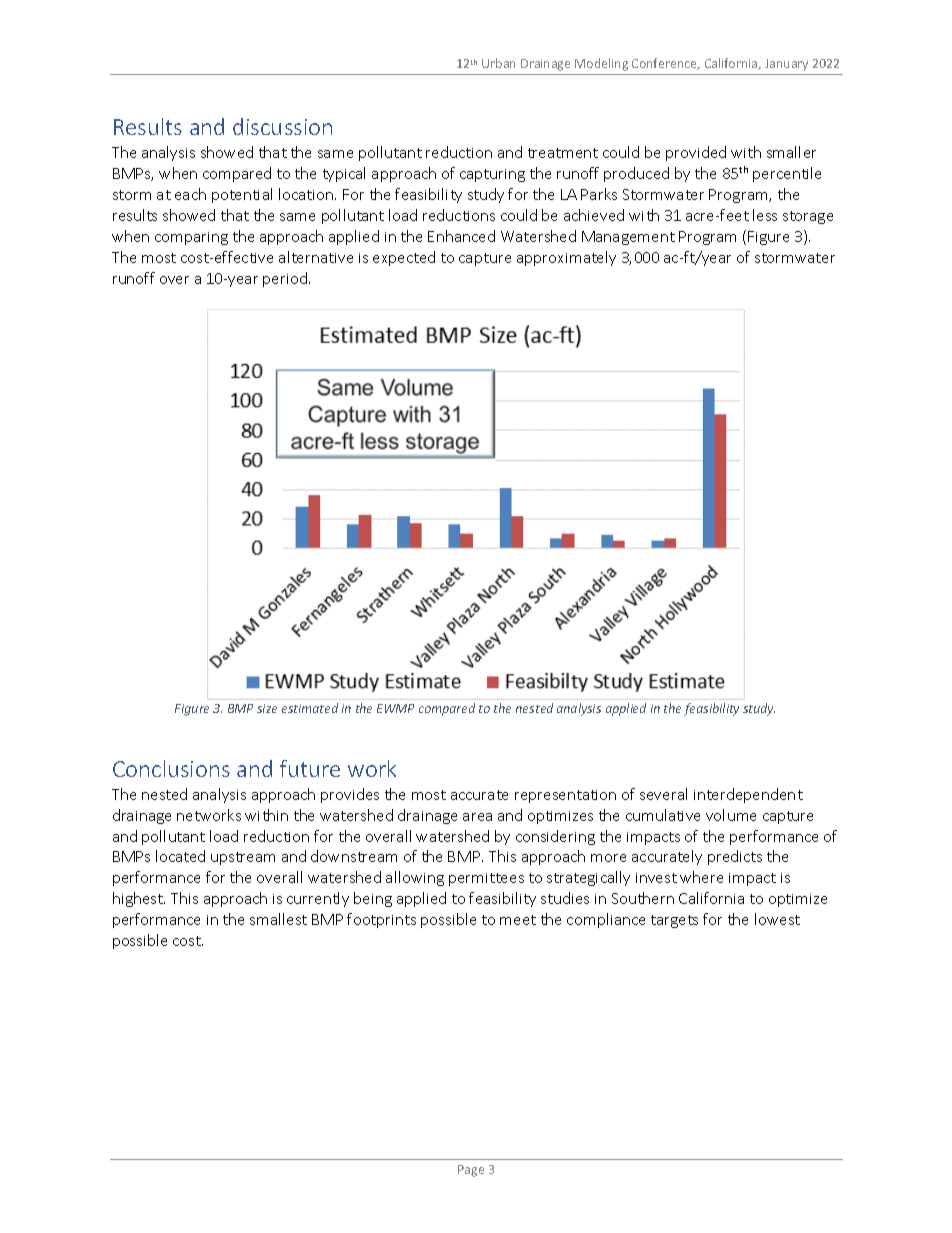  I want to click on upstream, so click(243, 858).
